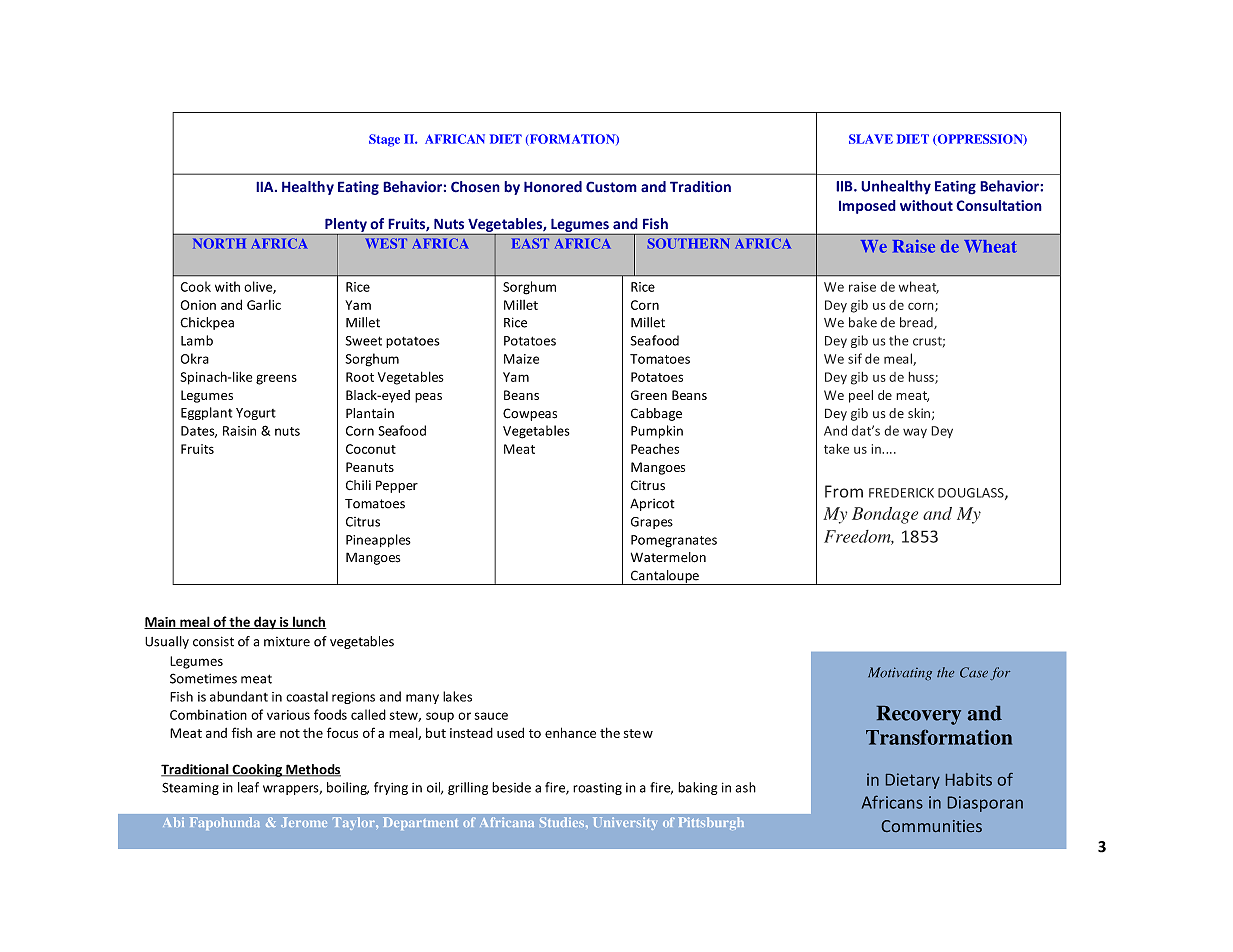 The image size is (1233, 952). Describe the element at coordinates (266, 186) in the image. I see `IIA` at that location.
